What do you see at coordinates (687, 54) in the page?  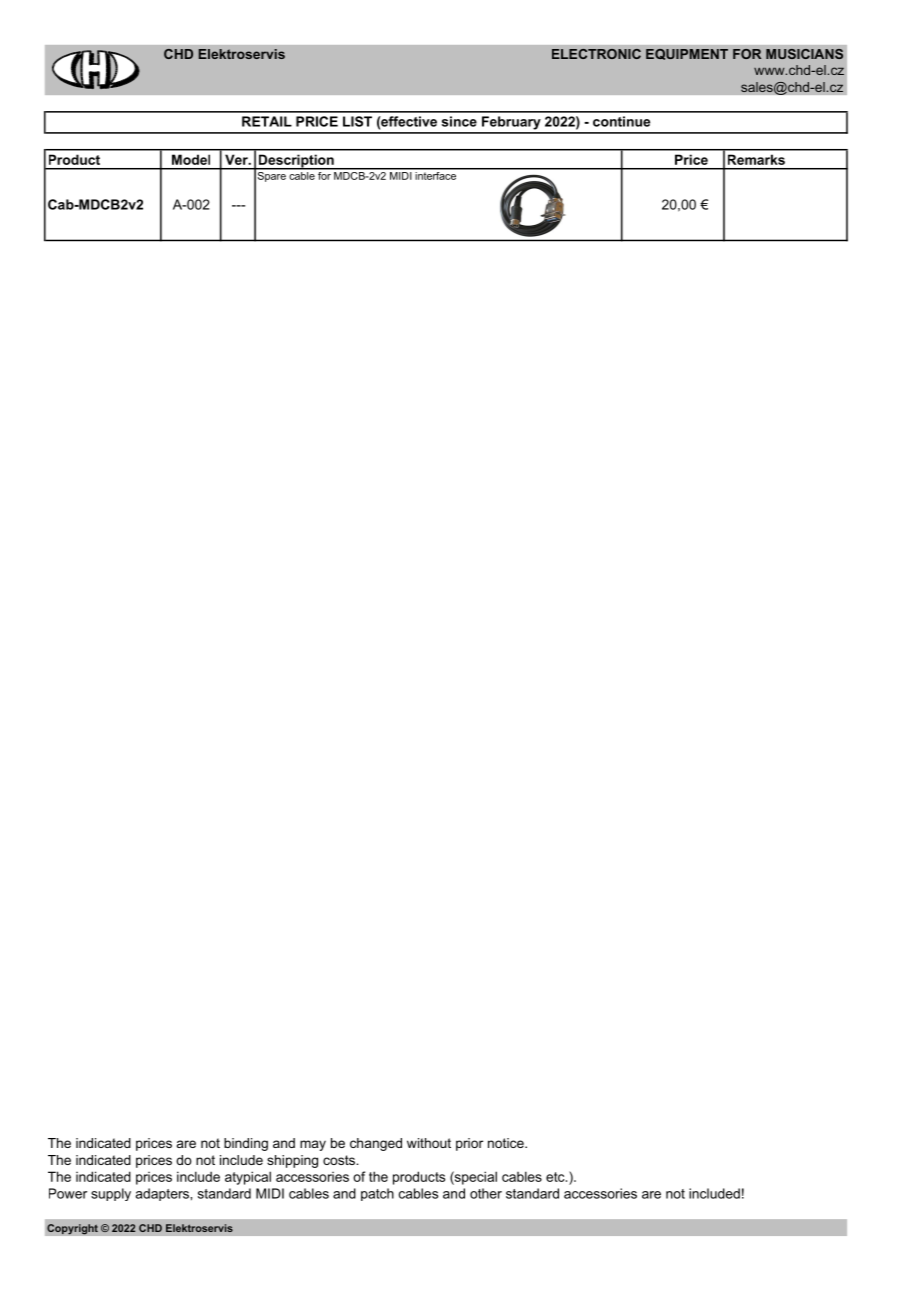 I see `EQUIPMENT` at bounding box center [687, 54].
